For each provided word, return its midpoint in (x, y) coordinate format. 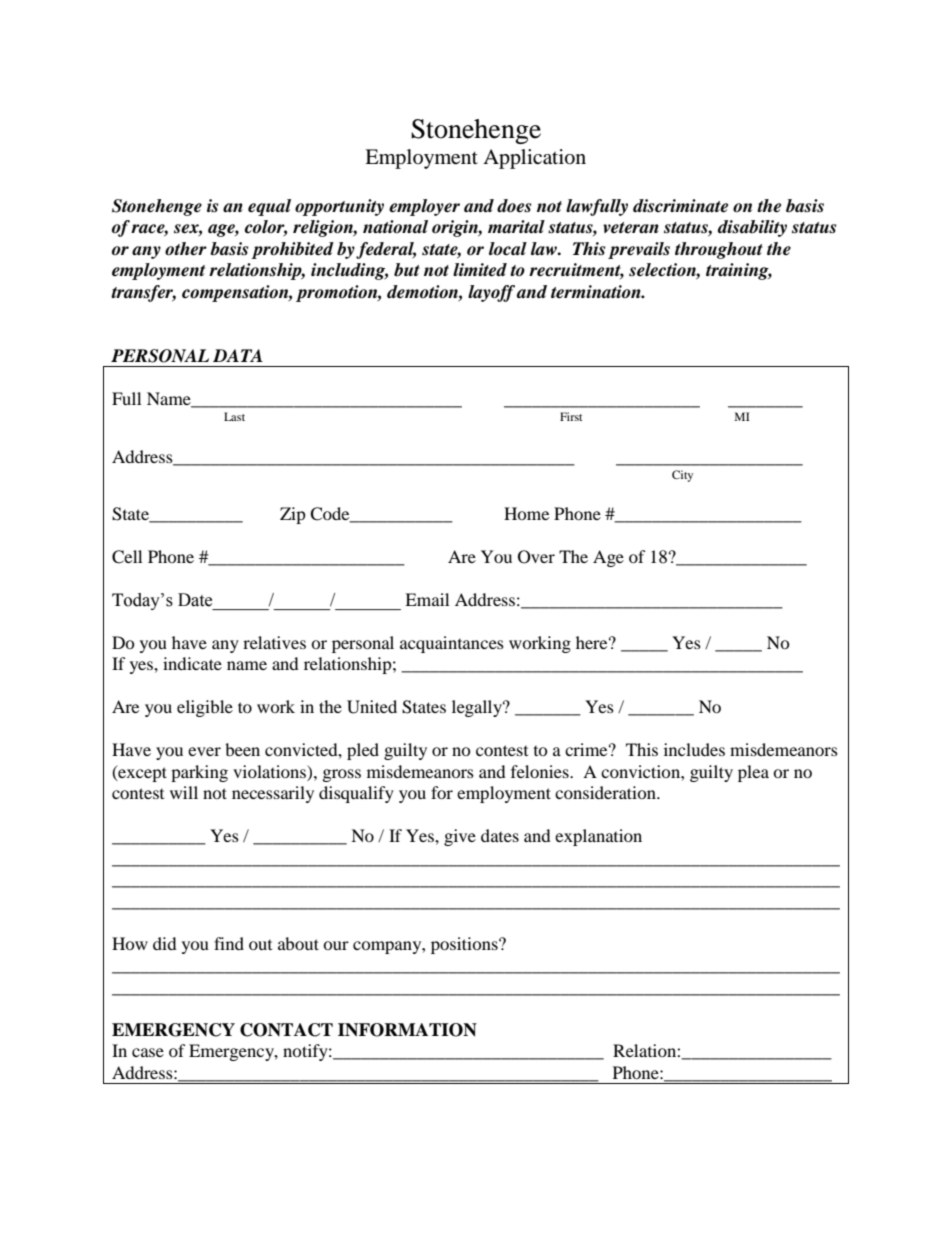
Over (536, 557)
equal (269, 207)
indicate (192, 663)
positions (465, 945)
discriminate (680, 206)
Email (427, 599)
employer (424, 207)
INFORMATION (407, 1030)
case (148, 1052)
